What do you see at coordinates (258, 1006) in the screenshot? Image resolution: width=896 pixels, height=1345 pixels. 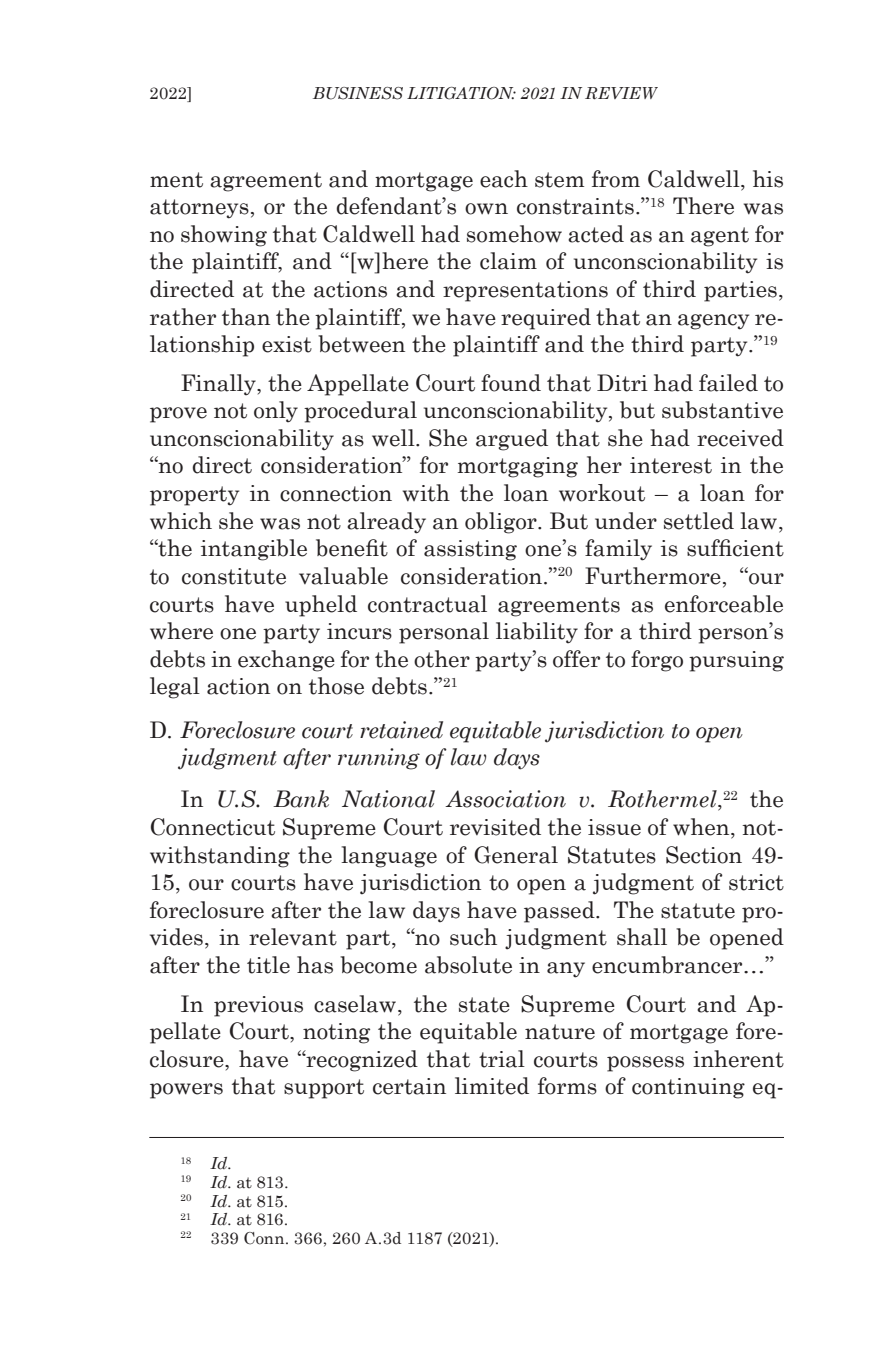 I see `previous` at bounding box center [258, 1006].
